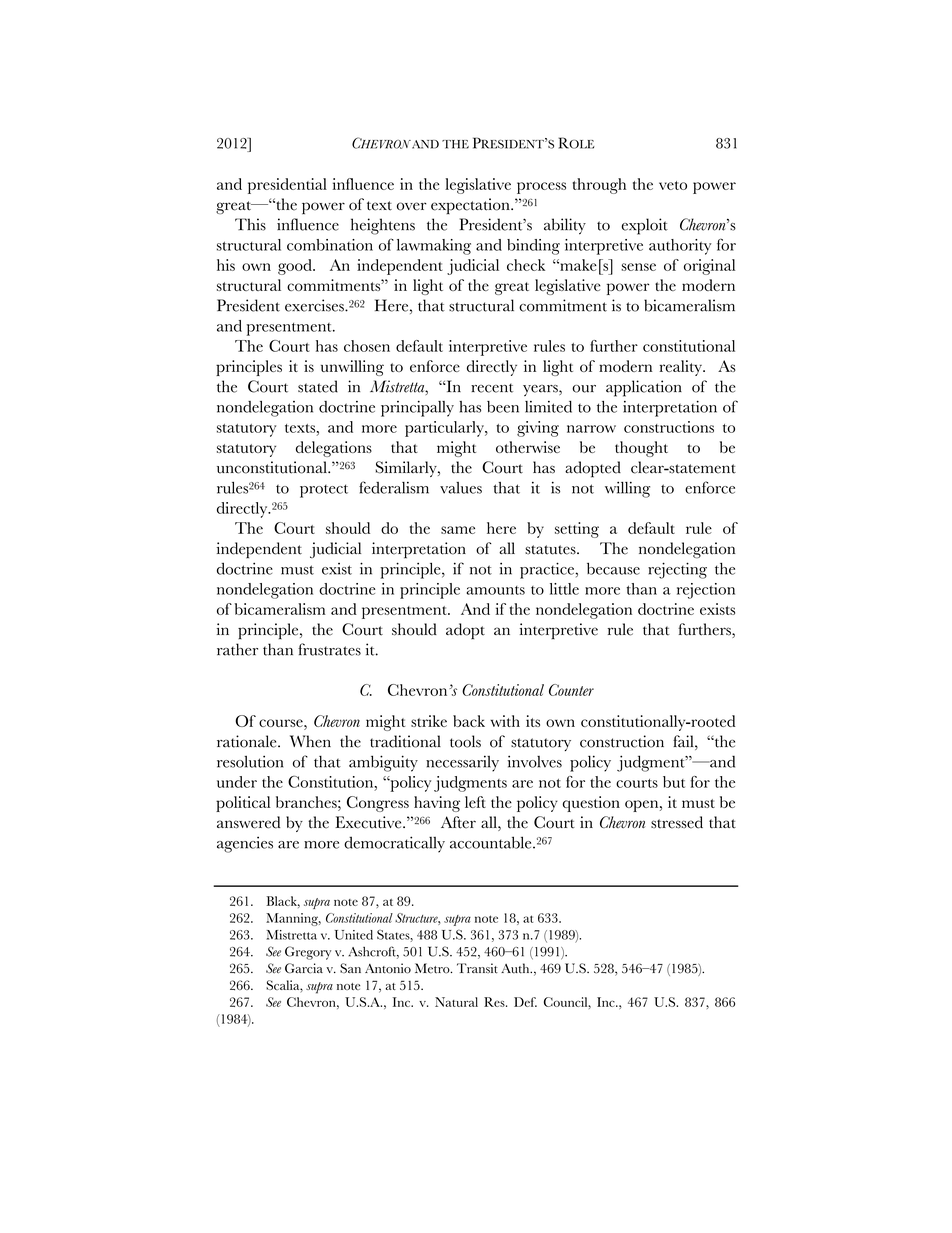 This screenshot has height=1233, width=952. Describe the element at coordinates (250, 224) in the screenshot. I see `This` at that location.
